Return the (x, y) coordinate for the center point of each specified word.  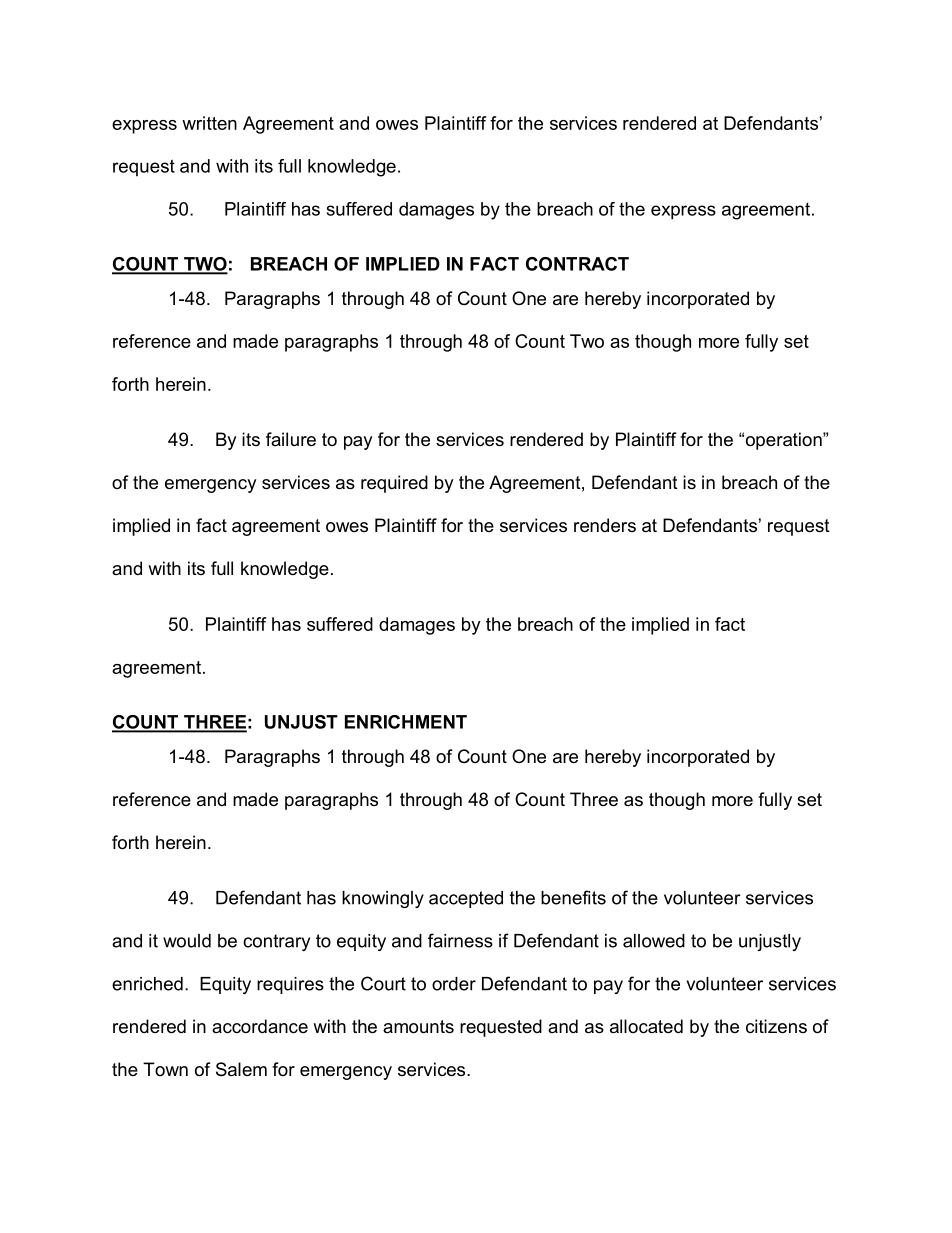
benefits (573, 897)
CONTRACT (577, 264)
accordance (260, 1026)
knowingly (383, 899)
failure (291, 439)
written (209, 123)
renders (605, 525)
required (394, 484)
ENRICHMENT (406, 722)
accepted (466, 899)
